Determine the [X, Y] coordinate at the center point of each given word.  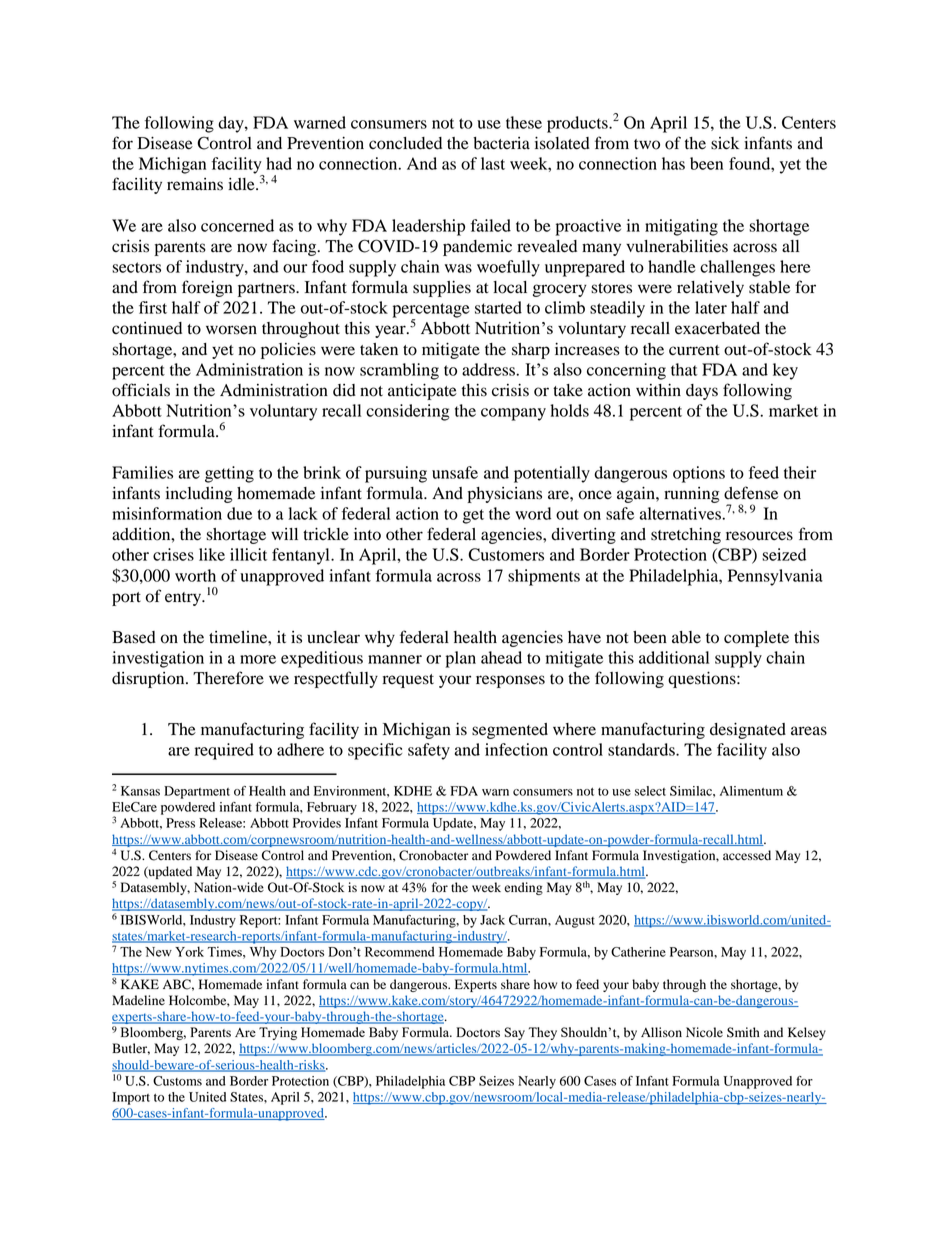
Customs [177, 1081]
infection [516, 749]
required [224, 751]
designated [748, 730]
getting [229, 474]
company [513, 414]
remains [195, 184]
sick [725, 143]
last [493, 163]
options [699, 474]
